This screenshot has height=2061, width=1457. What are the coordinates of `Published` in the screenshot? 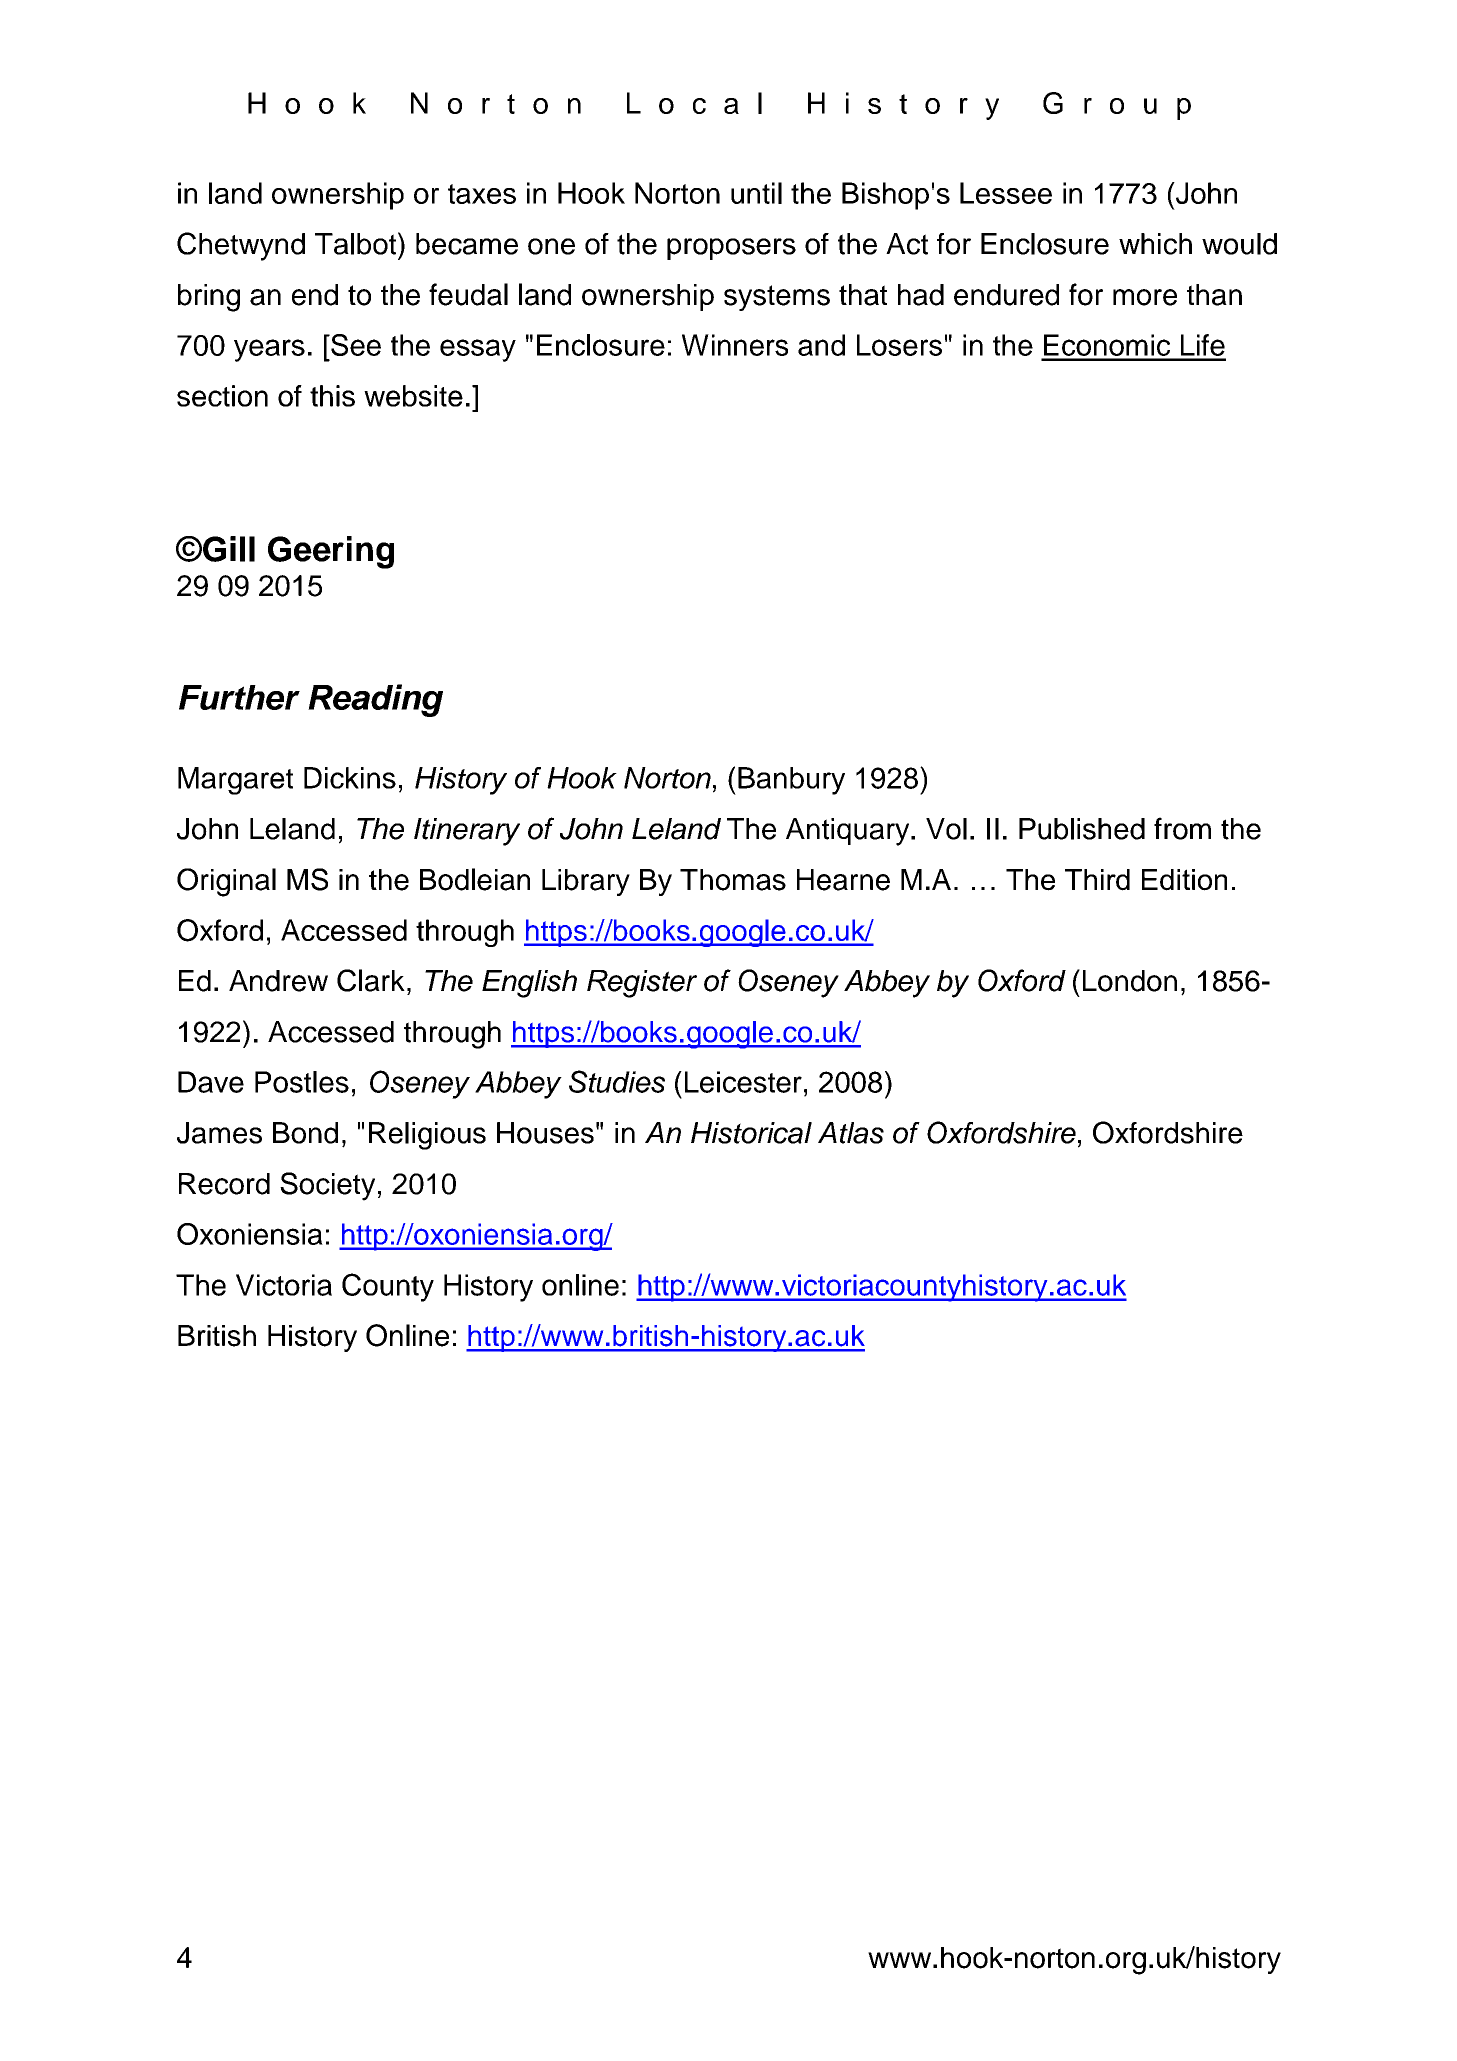 It's located at (1082, 829).
